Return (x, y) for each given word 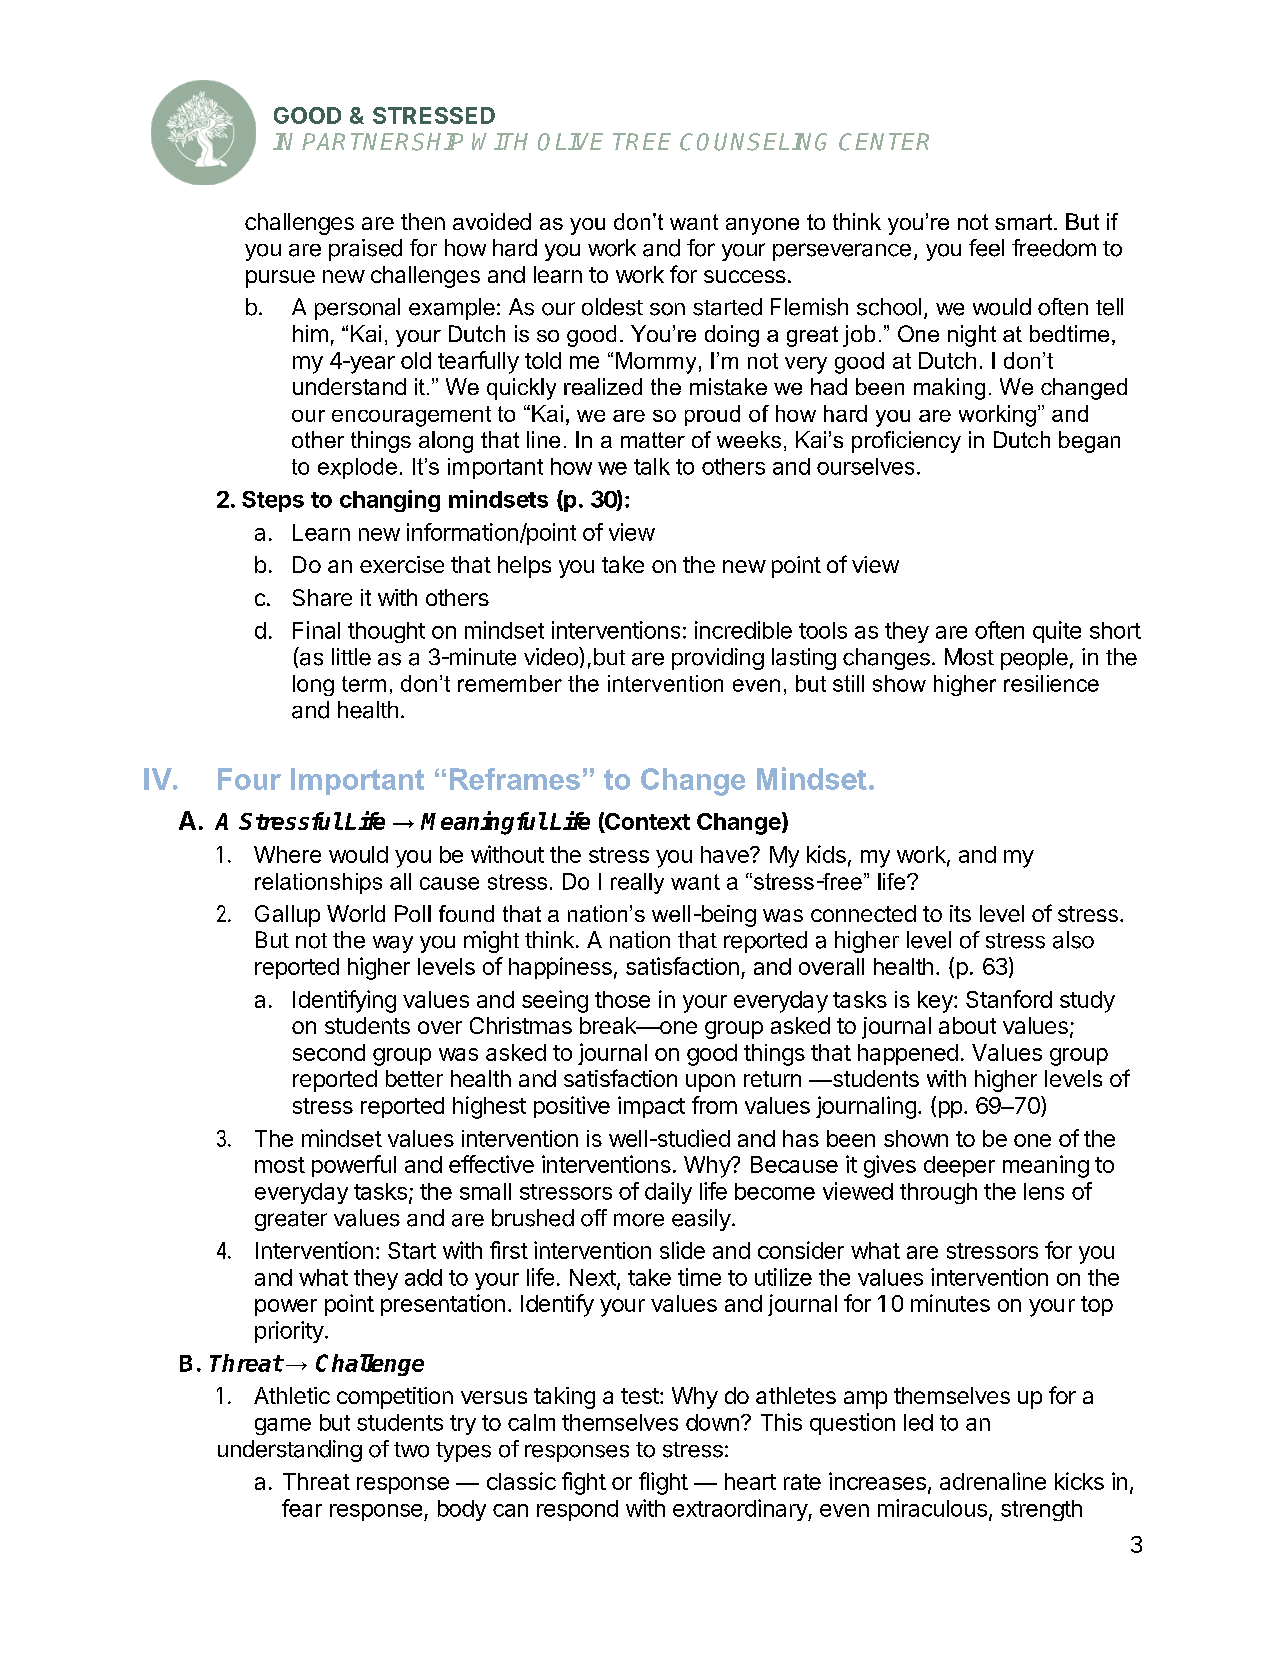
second (329, 1052)
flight (663, 1483)
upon (710, 1083)
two (411, 1450)
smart (1025, 222)
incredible (743, 630)
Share (322, 597)
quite (1057, 632)
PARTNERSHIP (382, 142)
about (967, 1025)
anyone (762, 226)
